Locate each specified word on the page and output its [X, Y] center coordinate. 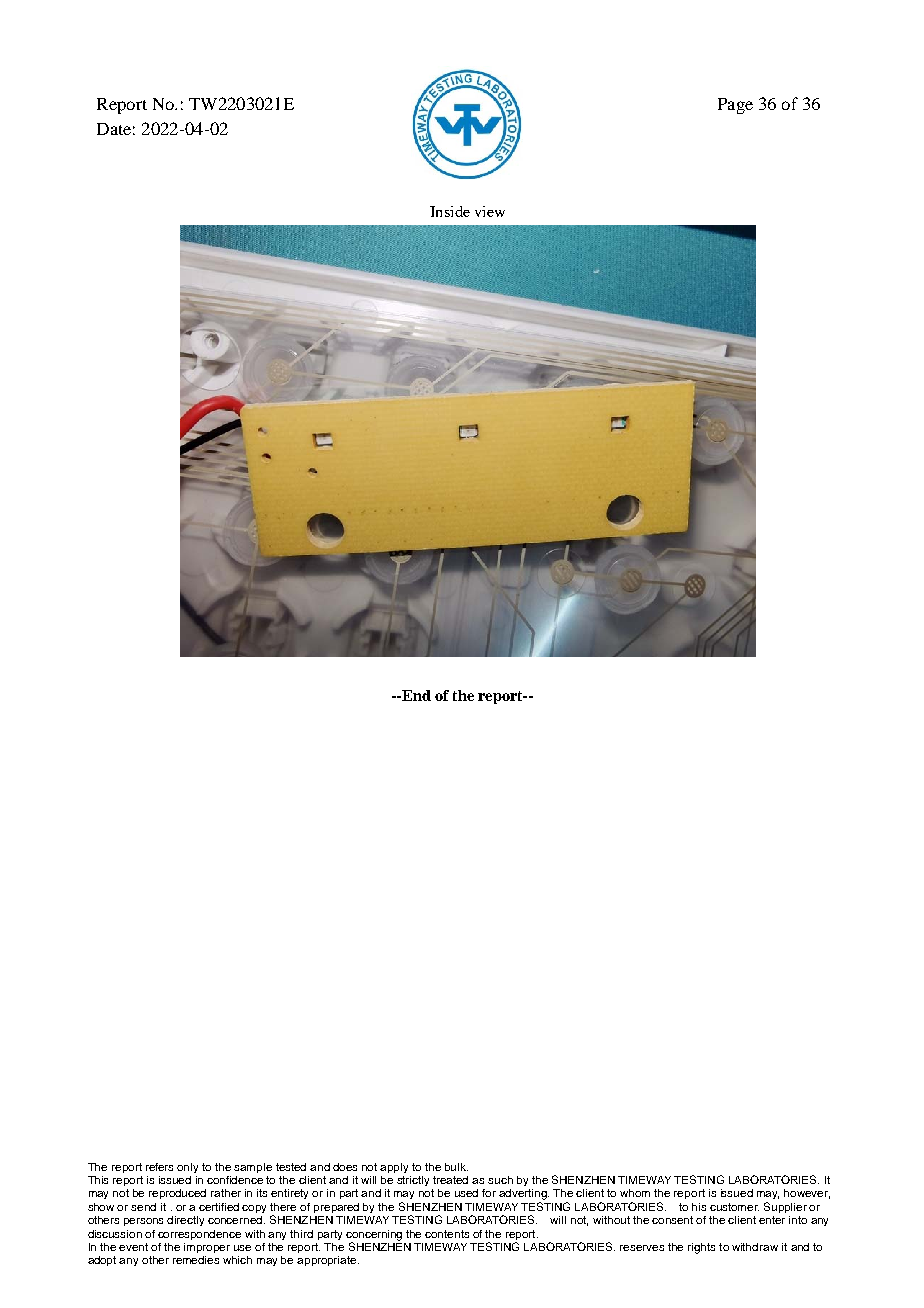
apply [394, 1168]
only [187, 1168]
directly [185, 1221]
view [490, 211]
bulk [456, 1167]
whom [635, 1193]
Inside [450, 211]
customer [734, 1207]
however [807, 1194]
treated [450, 1180]
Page [735, 106]
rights [701, 1248]
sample [253, 1168]
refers [159, 1167]
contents [447, 1234]
